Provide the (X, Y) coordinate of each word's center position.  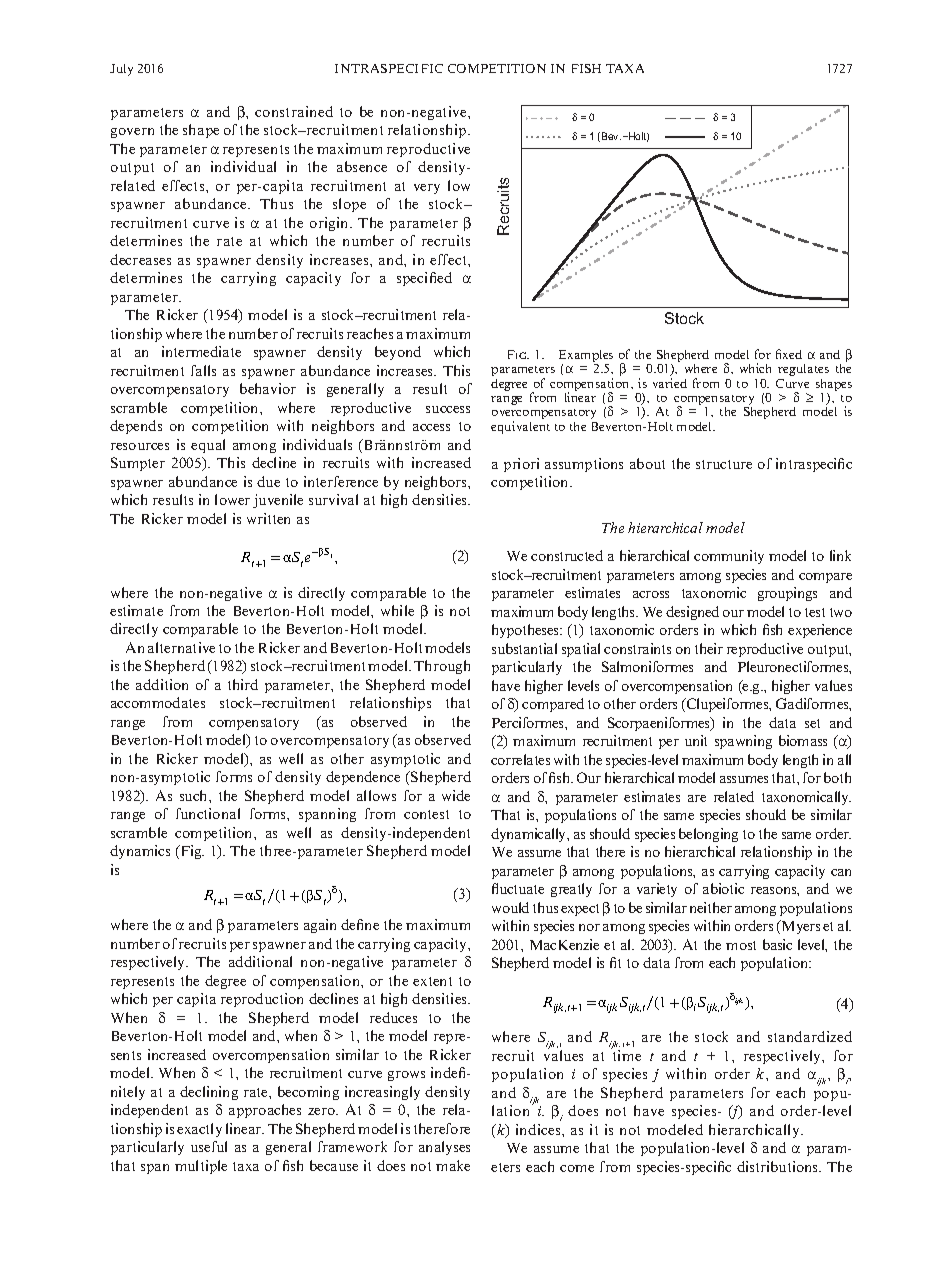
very (427, 189)
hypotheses (526, 631)
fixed (789, 354)
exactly (199, 1130)
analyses (444, 1148)
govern (132, 133)
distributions (779, 1166)
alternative (181, 647)
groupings (787, 594)
